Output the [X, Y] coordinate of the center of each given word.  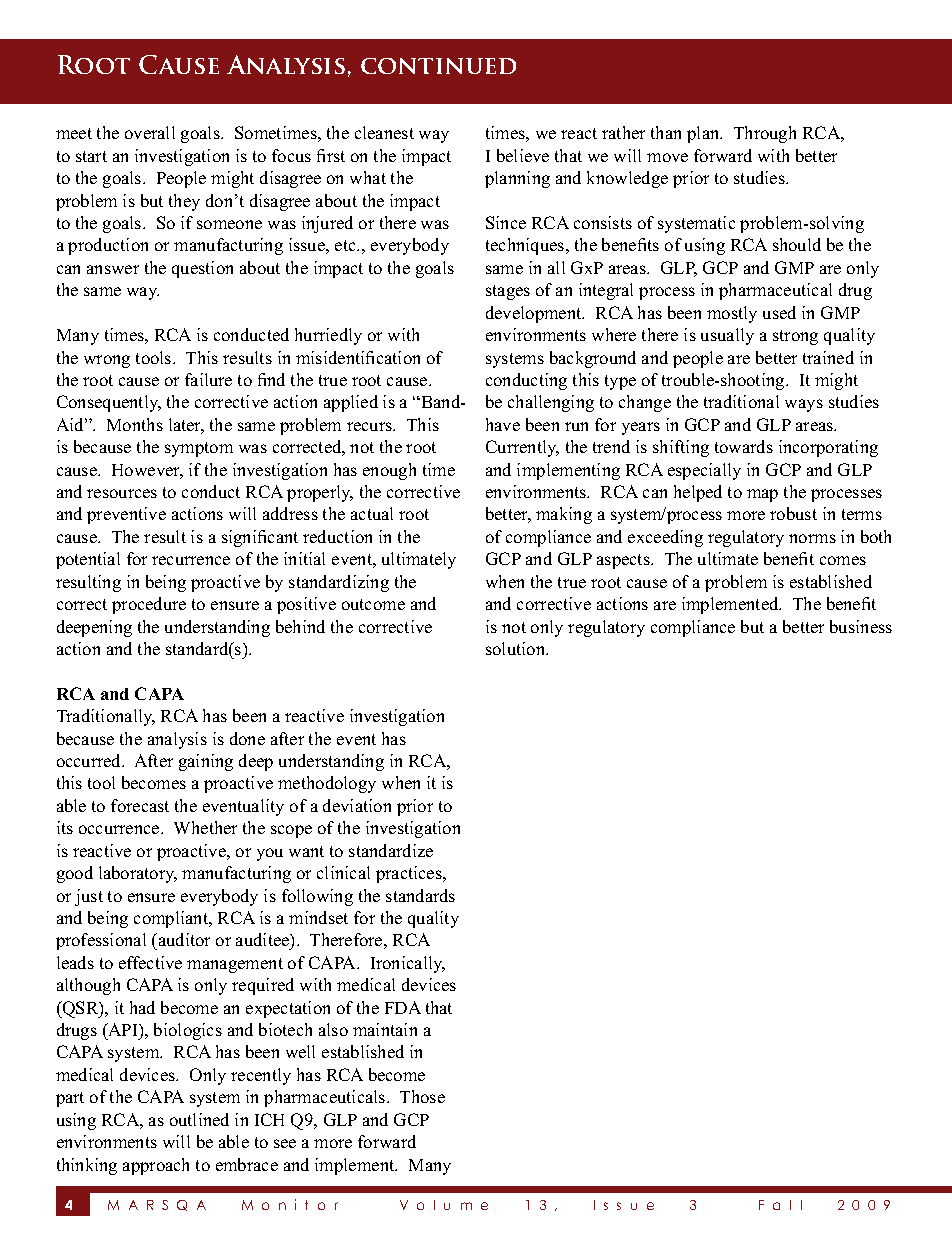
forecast [140, 805]
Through [765, 134]
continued [438, 66]
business [861, 626]
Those [422, 1096]
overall [150, 132]
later [186, 426]
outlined [199, 1119]
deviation [357, 805]
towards [744, 446]
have [503, 424]
